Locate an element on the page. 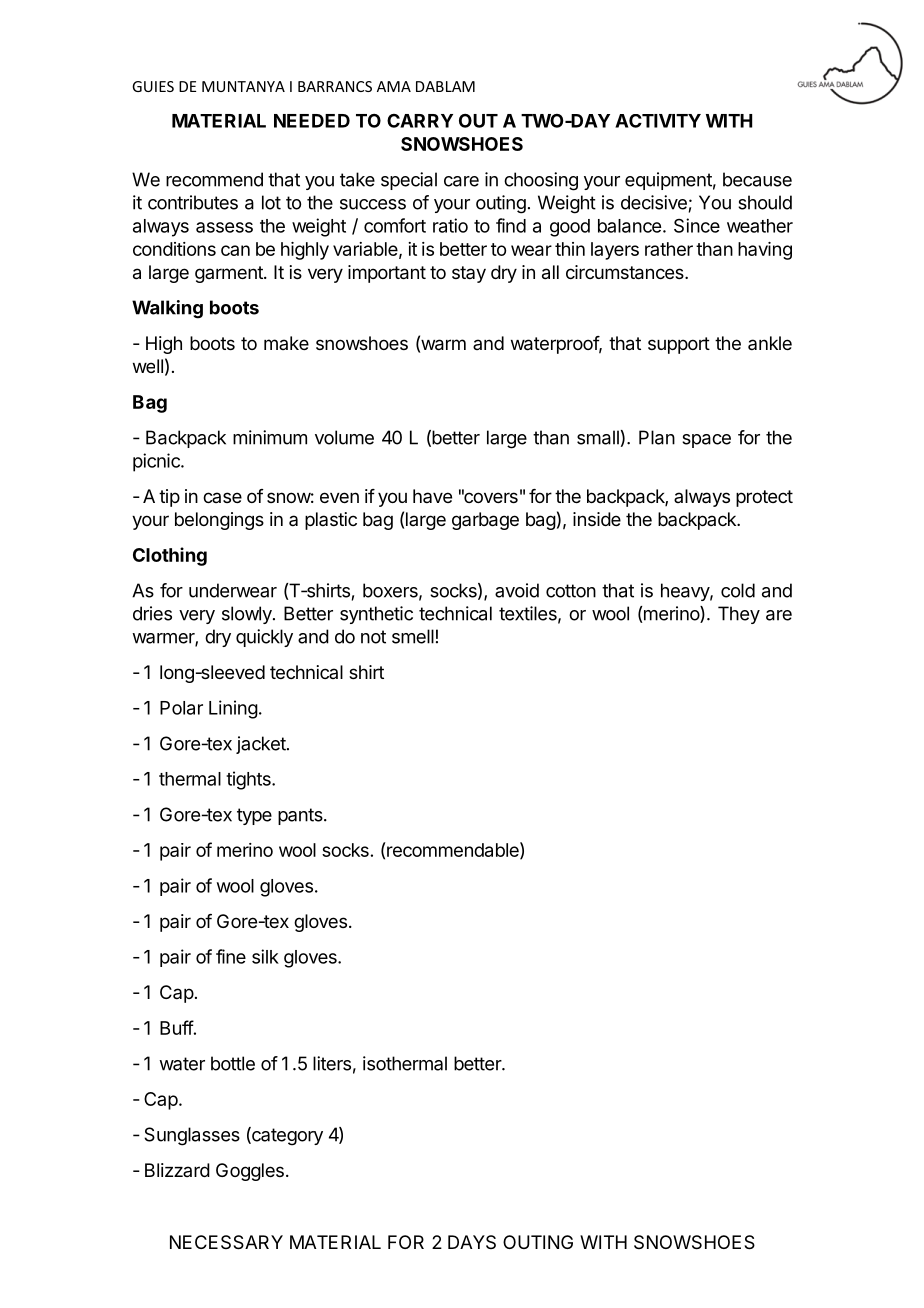 The height and width of the image is (1308, 924). NEEDED is located at coordinates (312, 121).
